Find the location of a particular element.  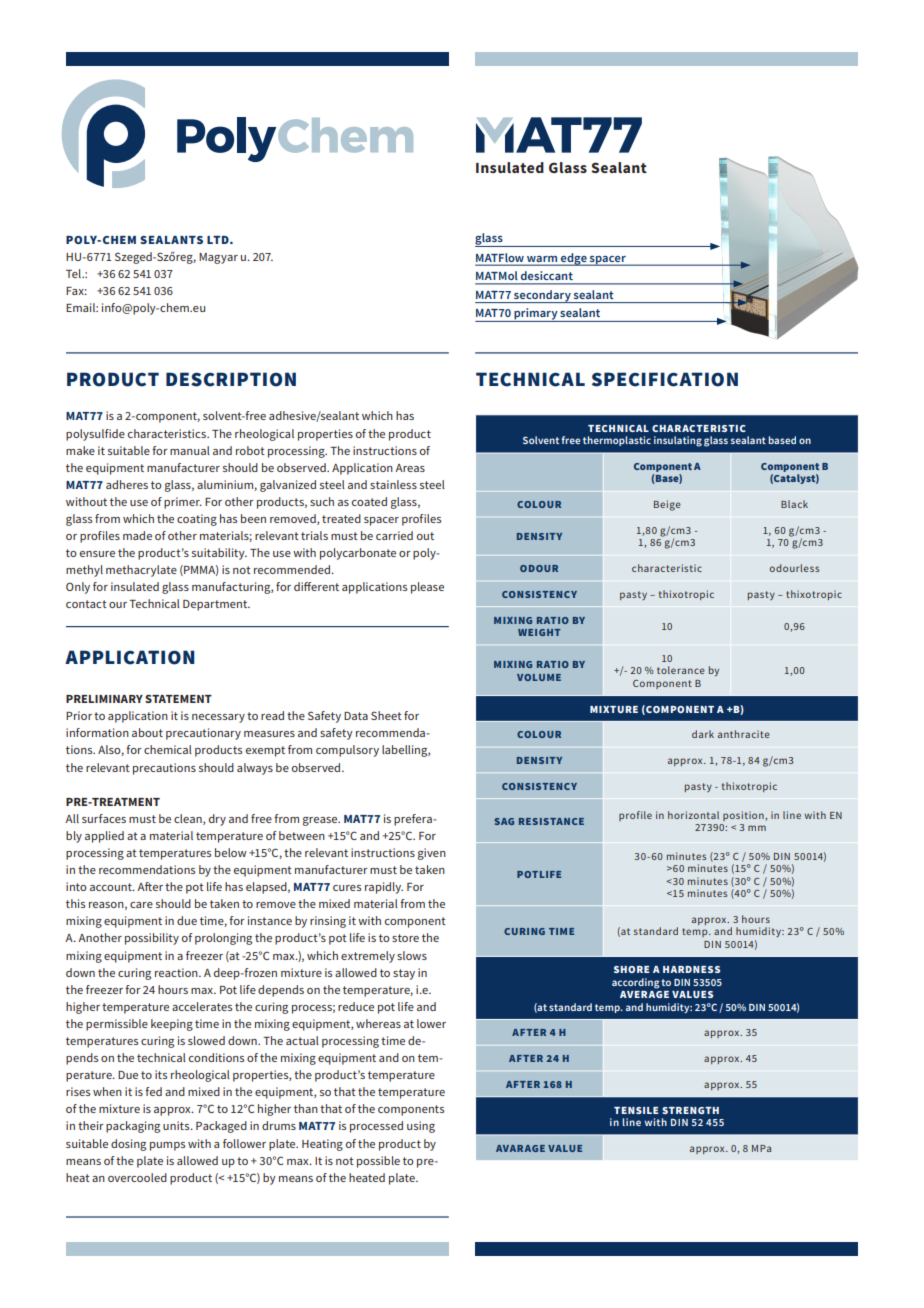

pumps is located at coordinates (167, 1146).
